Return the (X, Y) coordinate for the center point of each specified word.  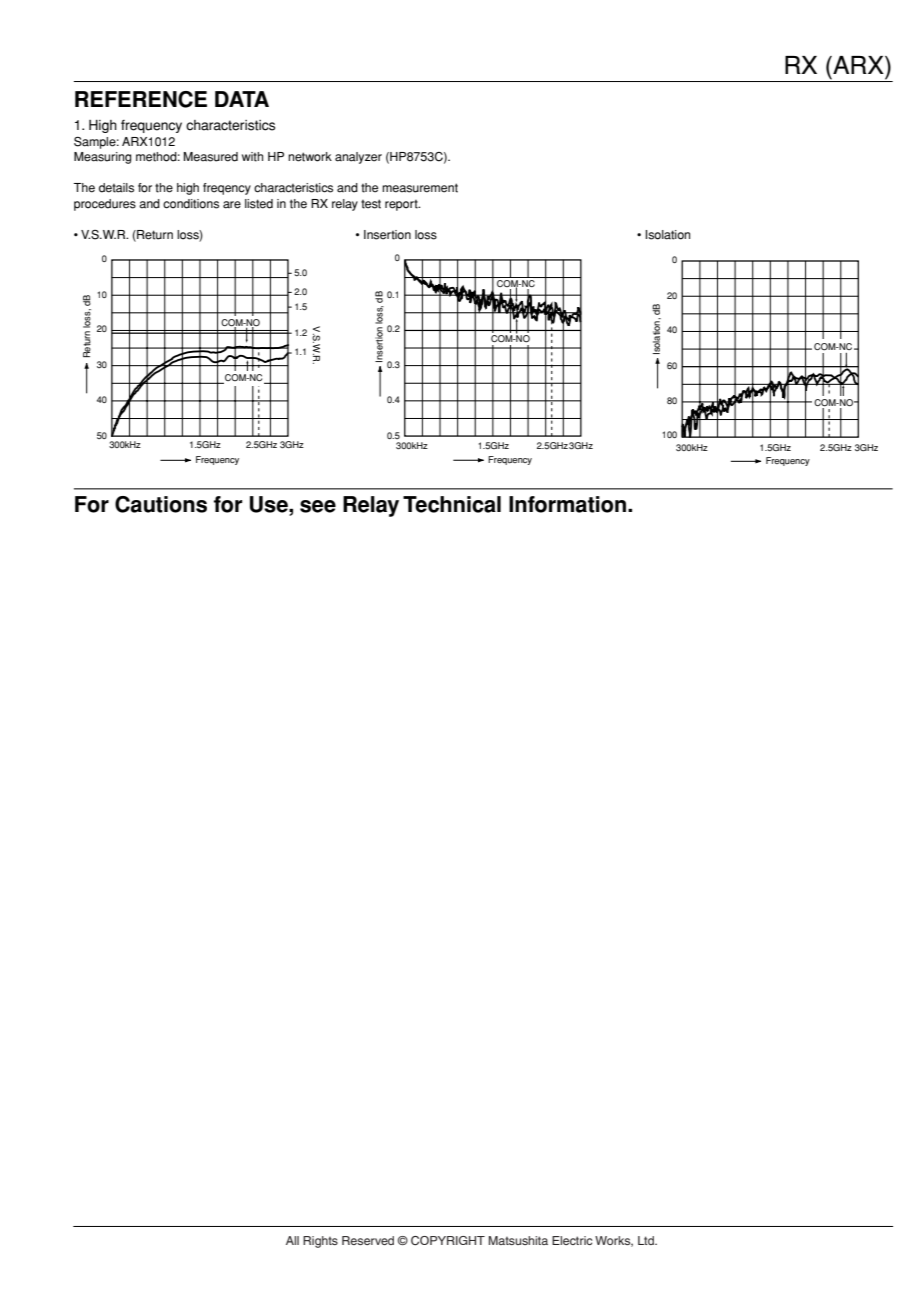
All (292, 1240)
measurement (420, 188)
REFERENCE (141, 99)
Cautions (161, 504)
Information (569, 504)
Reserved (368, 1240)
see (318, 506)
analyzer (358, 158)
